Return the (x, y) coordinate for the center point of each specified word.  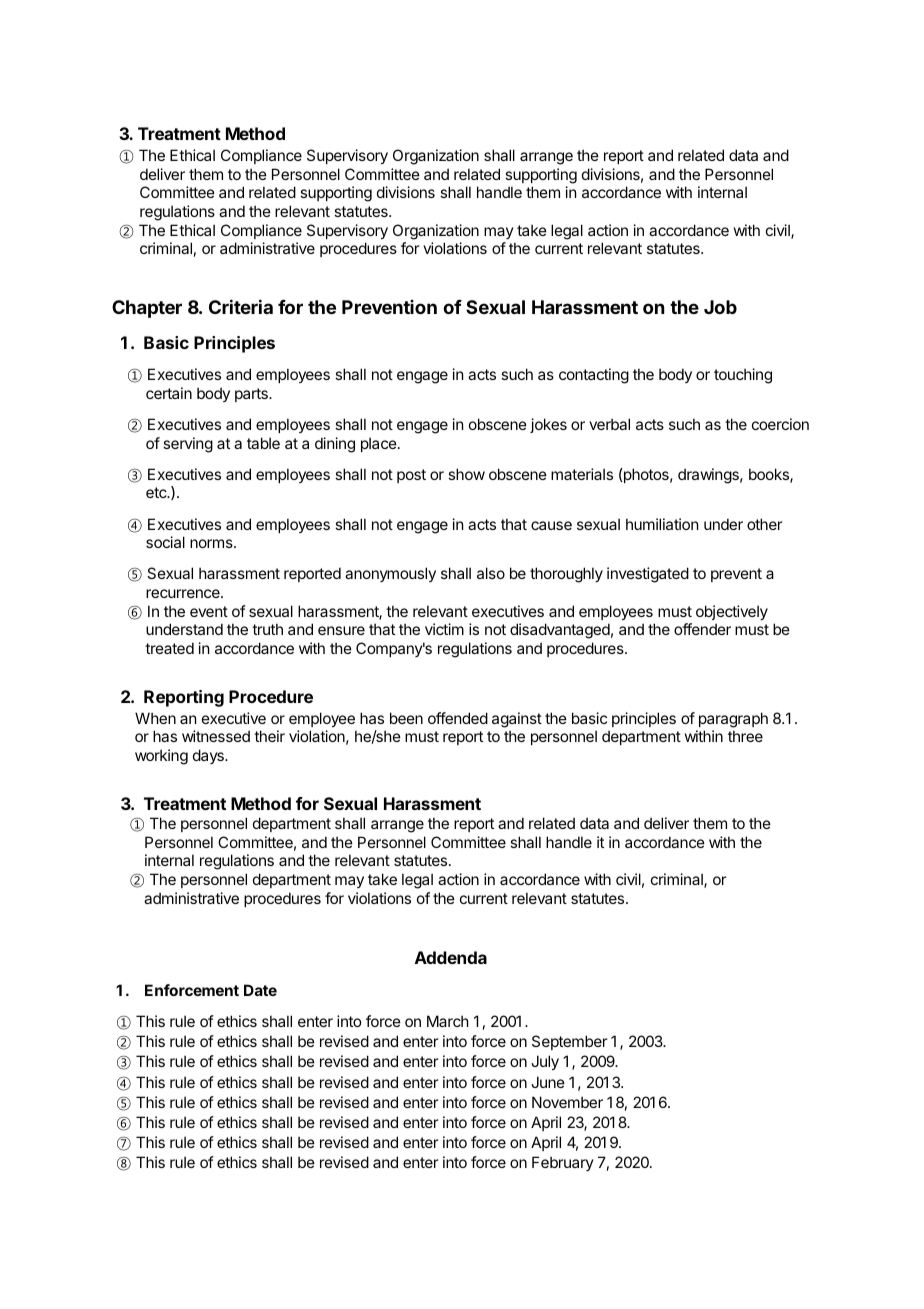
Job (720, 307)
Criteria (241, 306)
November (567, 1102)
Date (260, 990)
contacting (594, 376)
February (563, 1163)
